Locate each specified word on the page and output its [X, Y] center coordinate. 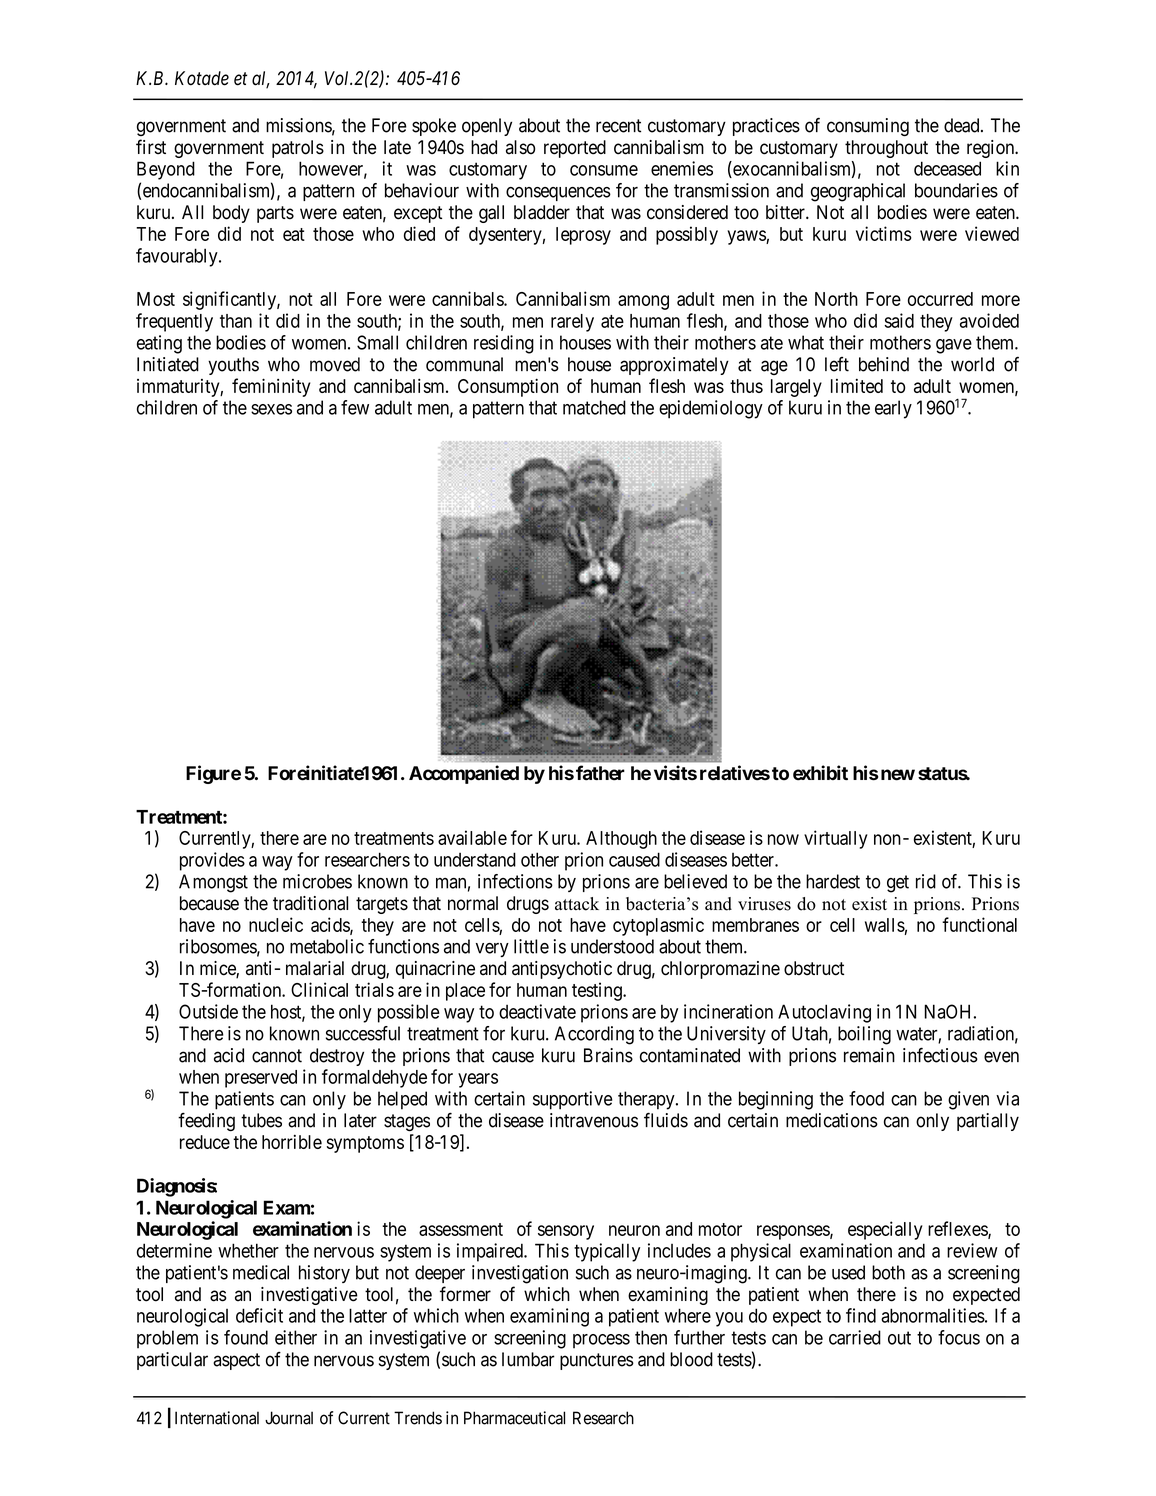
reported [575, 149]
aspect [236, 1361]
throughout [886, 149]
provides [212, 861]
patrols [298, 149]
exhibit [820, 773]
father [600, 773]
